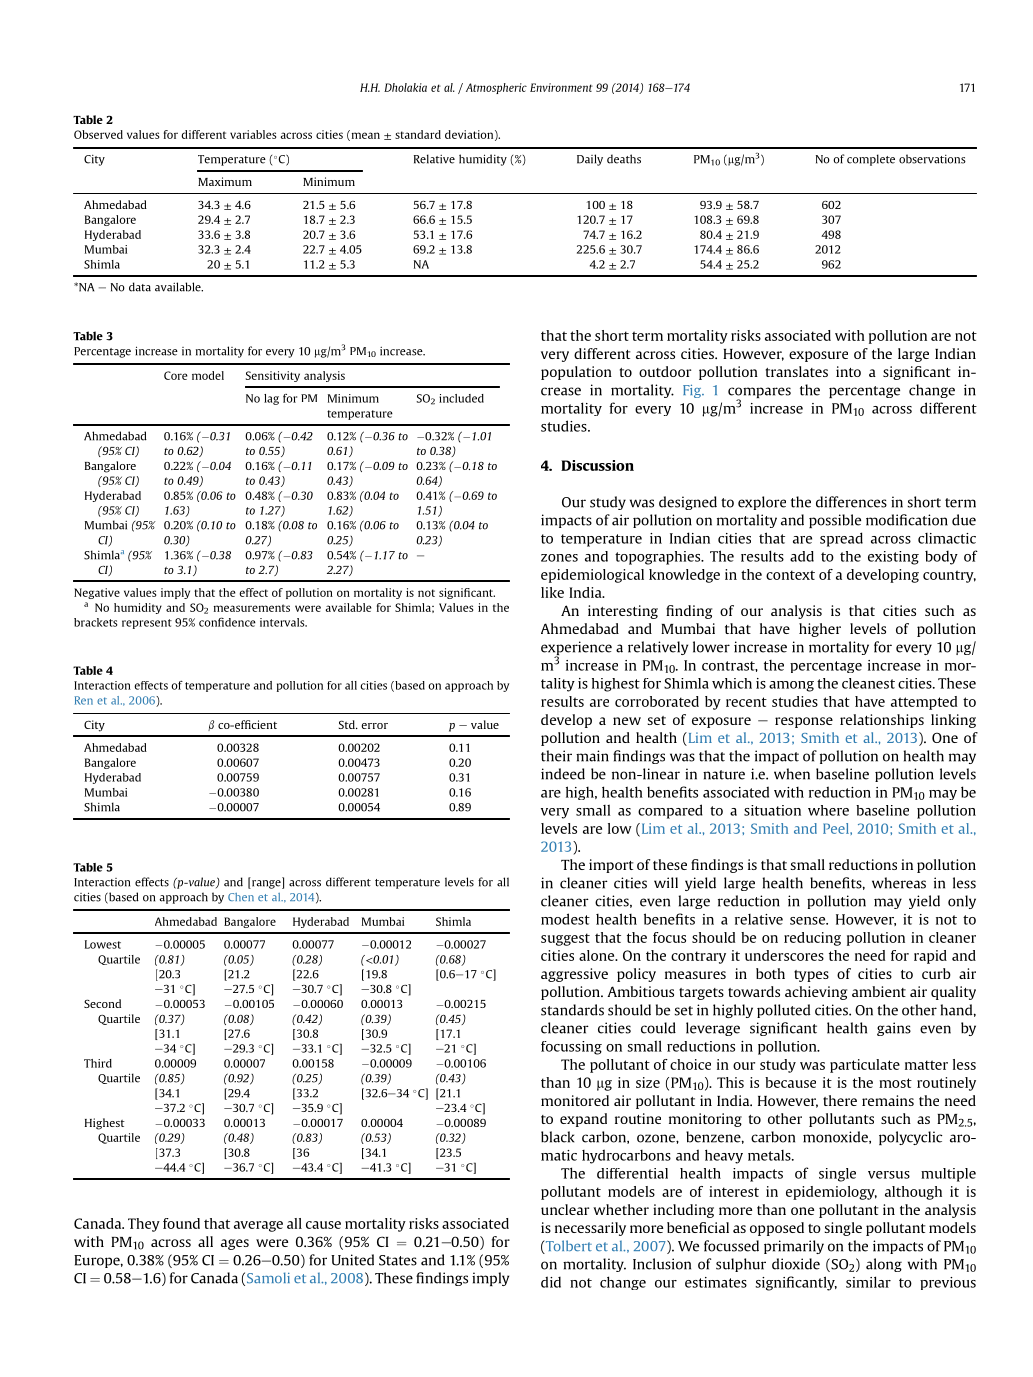 The width and height of the image is (1033, 1377). What do you see at coordinates (147, 624) in the image?
I see `represent` at bounding box center [147, 624].
